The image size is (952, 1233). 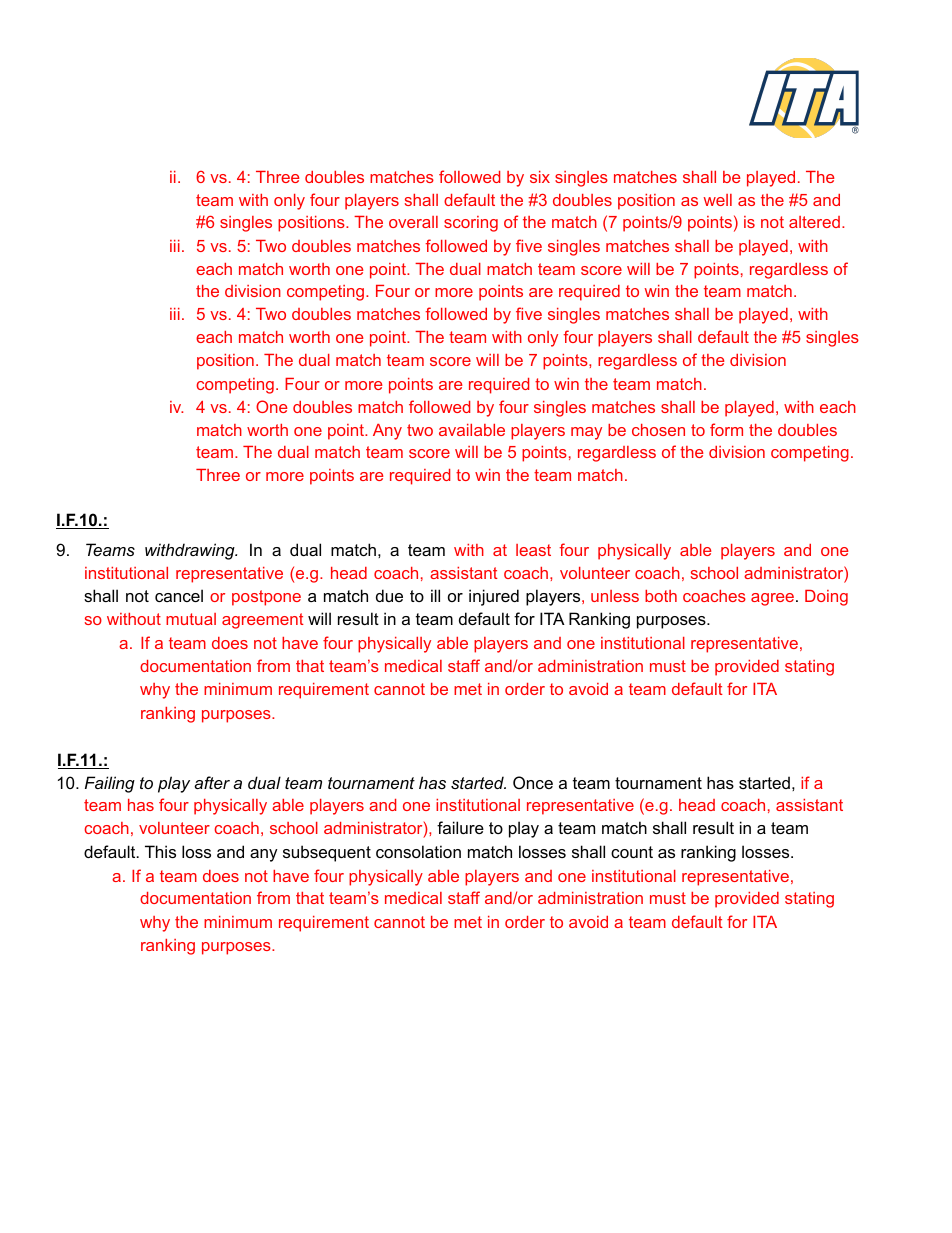 What do you see at coordinates (471, 224) in the image?
I see `scoring` at bounding box center [471, 224].
